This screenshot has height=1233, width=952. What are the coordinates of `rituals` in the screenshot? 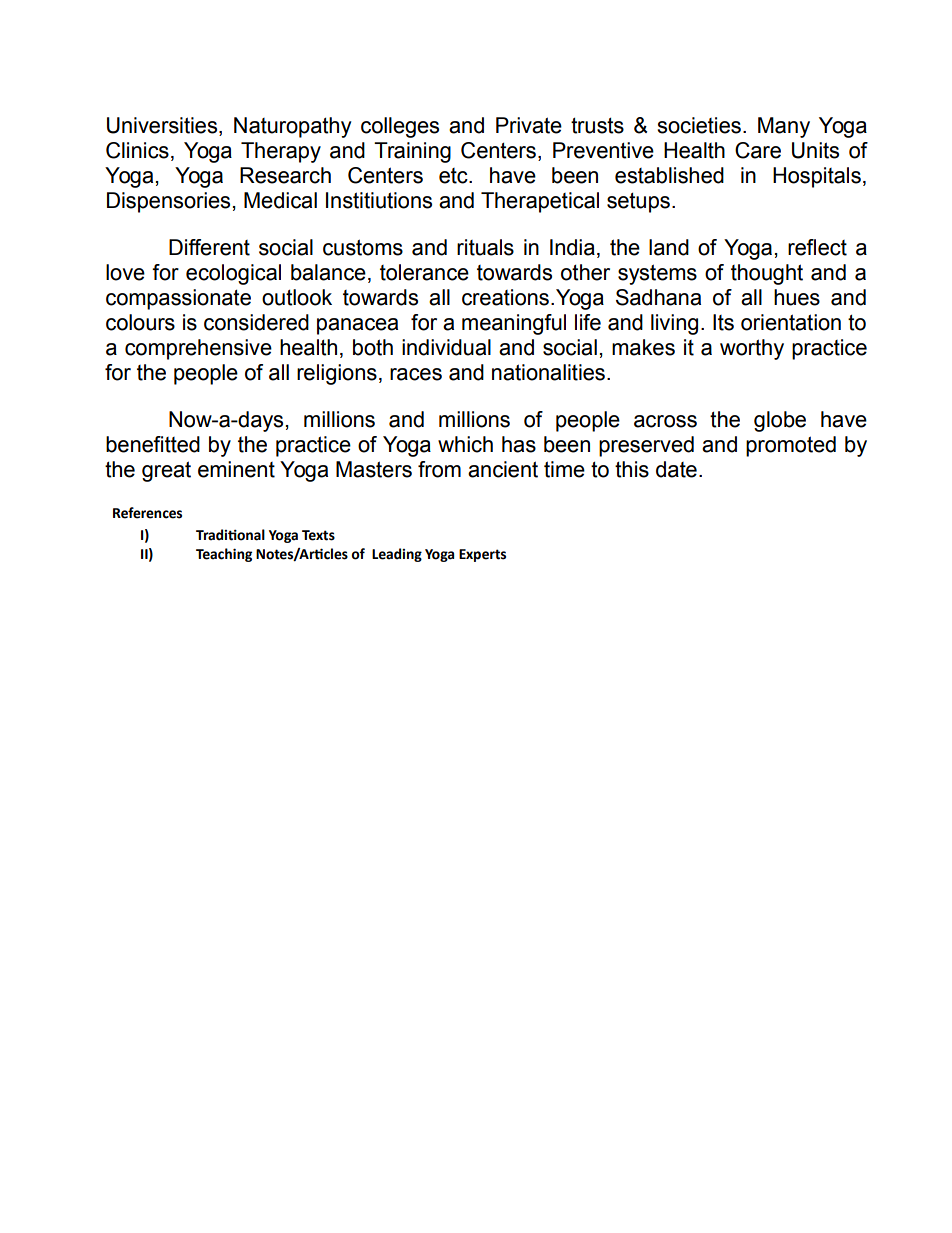 It's located at (485, 247).
